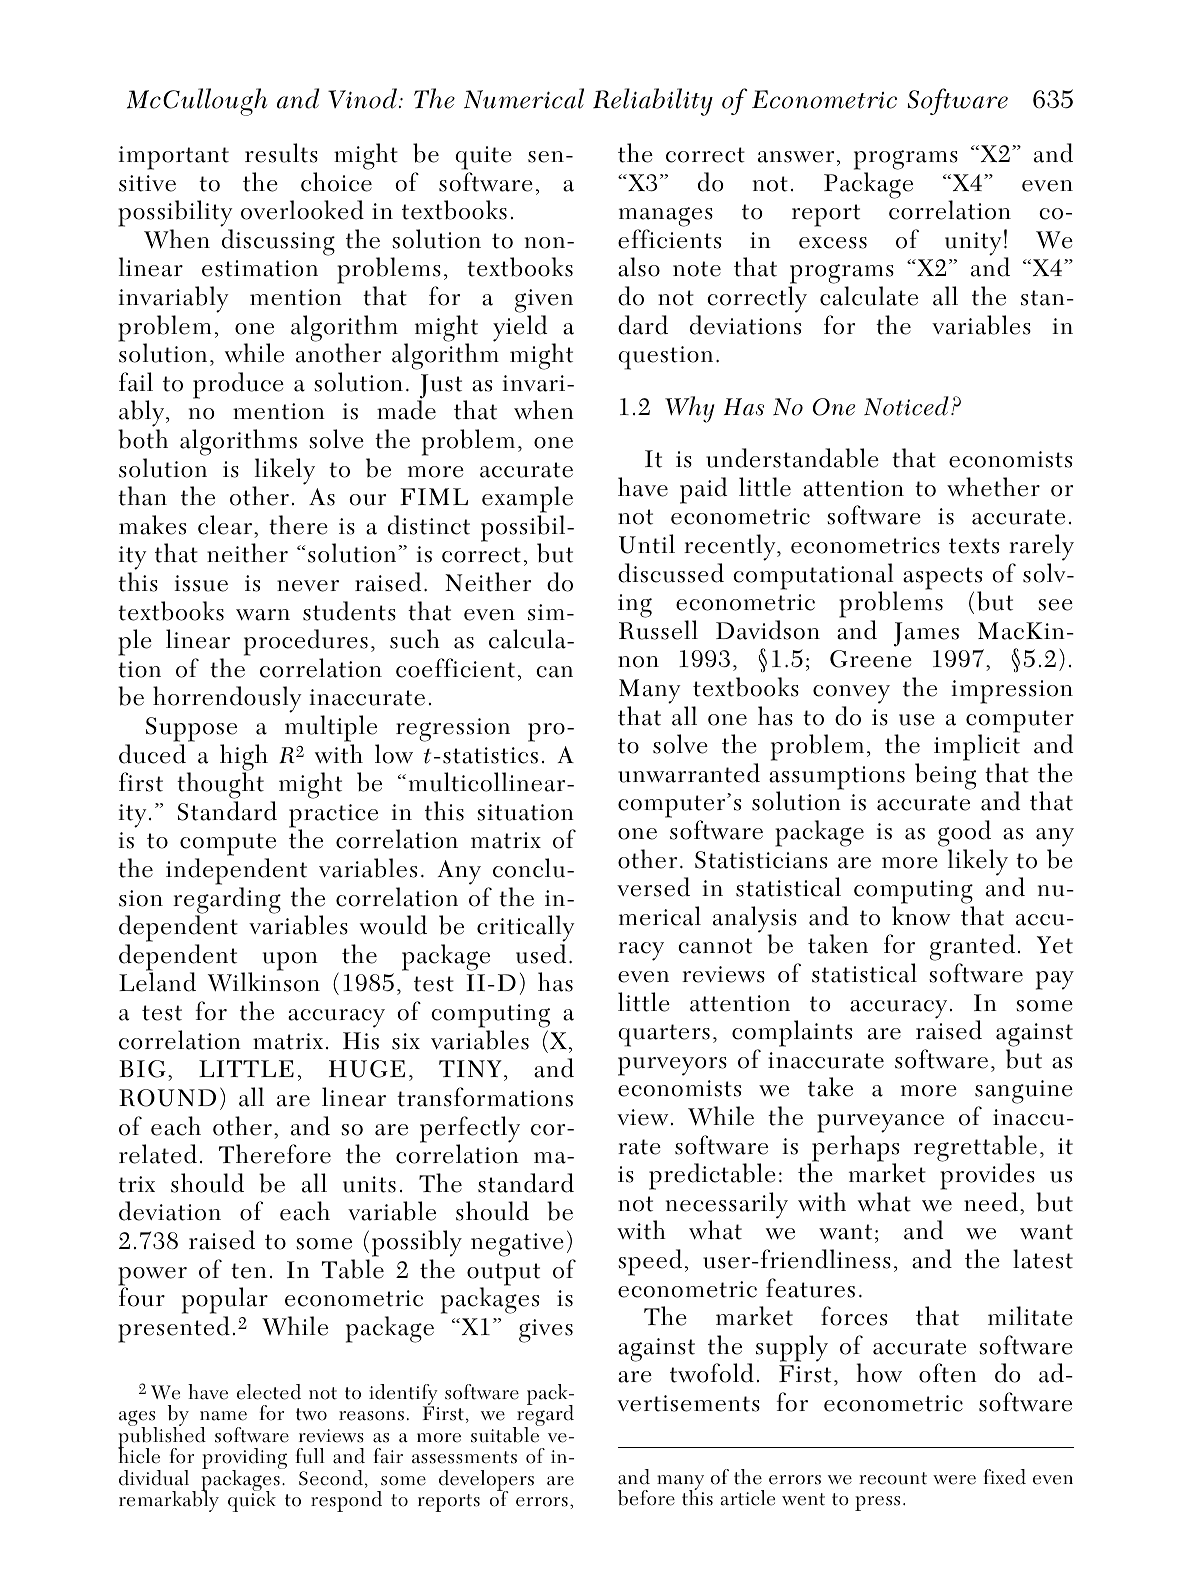  I want to click on ROUND, so click(167, 1098).
